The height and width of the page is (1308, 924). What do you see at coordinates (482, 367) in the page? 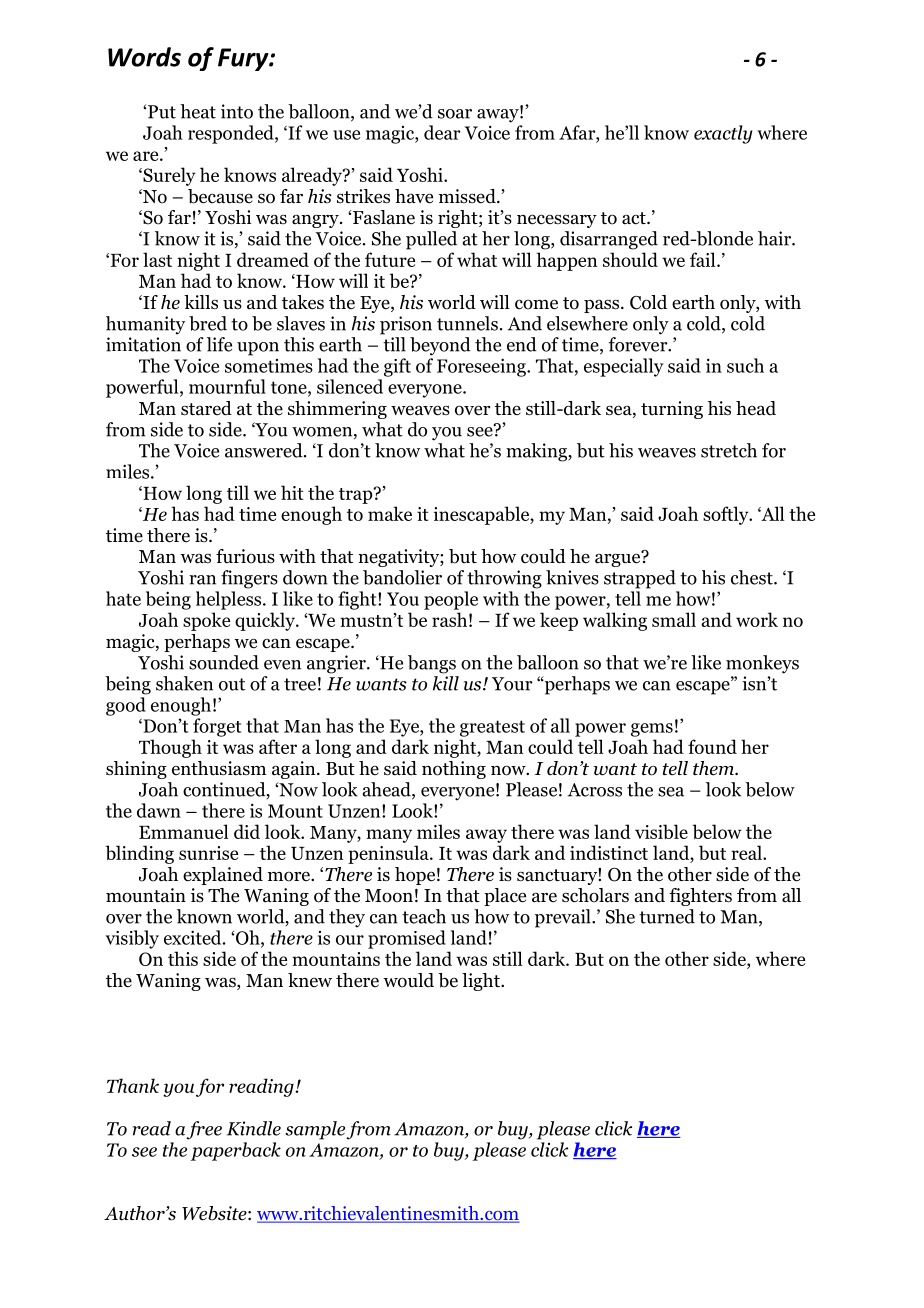
I see `Foreseeing` at bounding box center [482, 367].
